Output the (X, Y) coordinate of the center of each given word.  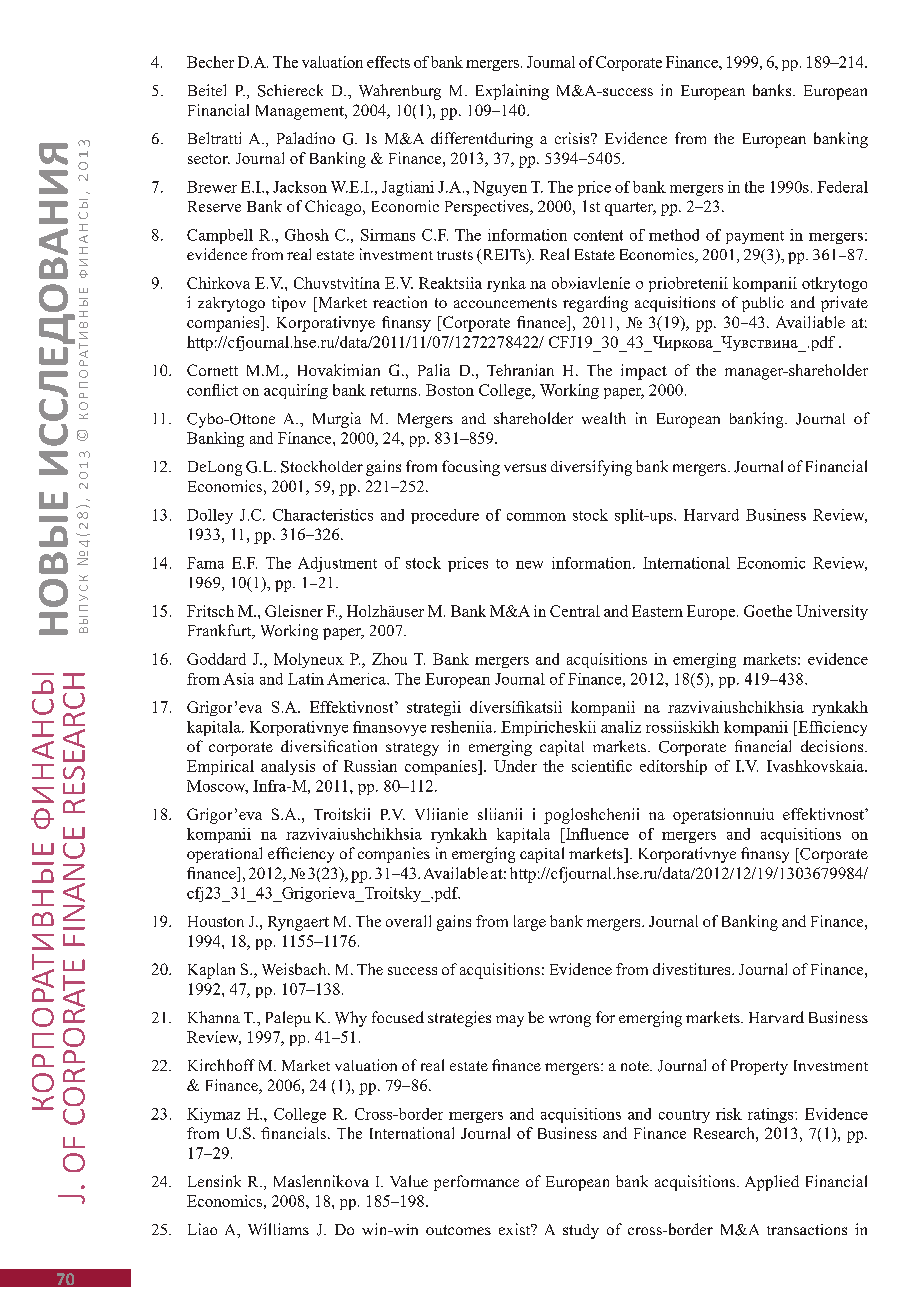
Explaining (512, 92)
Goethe (768, 611)
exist (516, 1229)
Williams (278, 1229)
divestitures (693, 969)
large (530, 923)
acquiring (296, 391)
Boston (450, 390)
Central (575, 611)
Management (301, 112)
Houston (216, 921)
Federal (842, 187)
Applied (772, 1183)
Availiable (810, 322)
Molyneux (309, 660)
